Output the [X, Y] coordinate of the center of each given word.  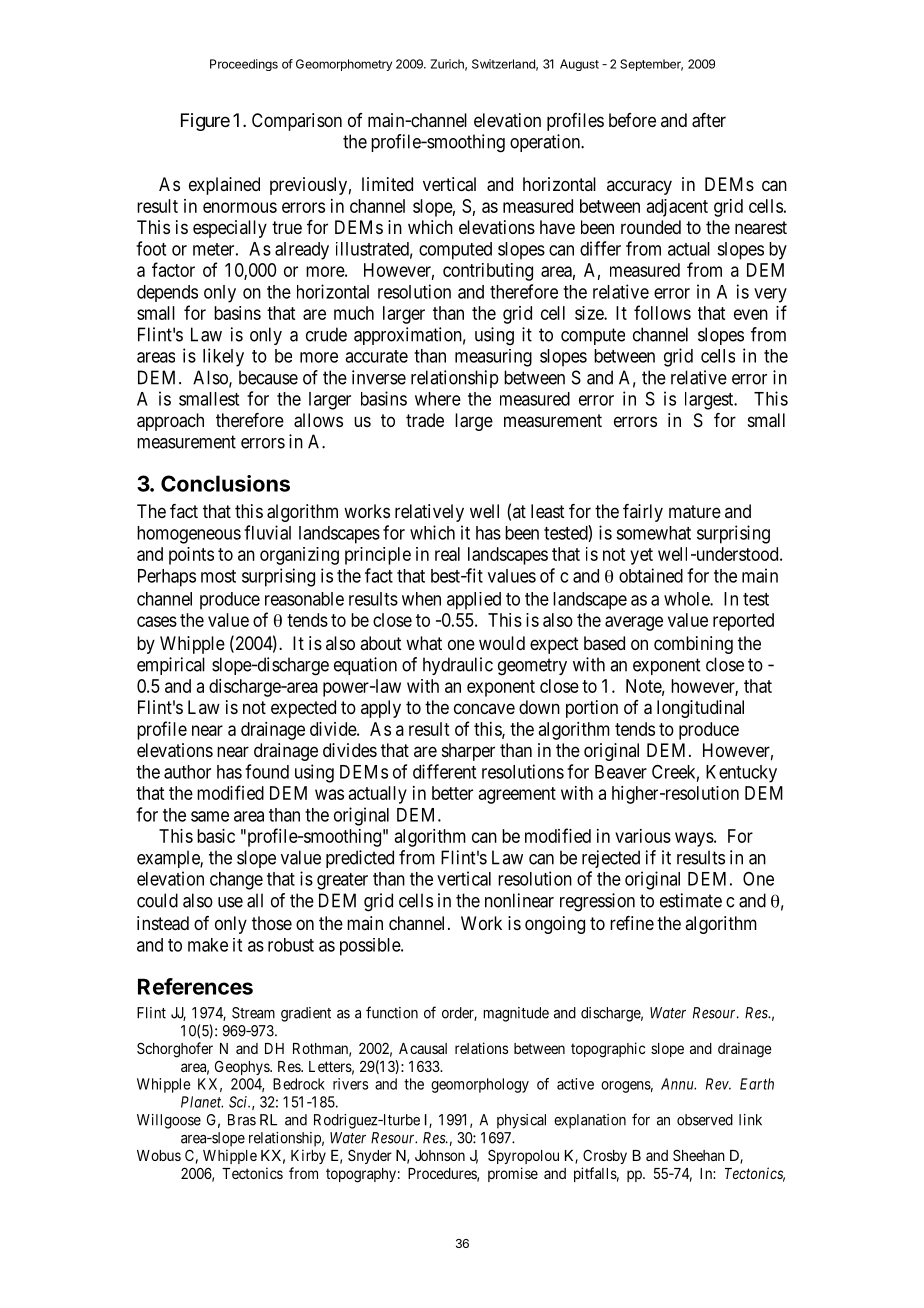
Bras [242, 1120]
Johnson [440, 1155]
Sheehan [699, 1155]
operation [546, 143]
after [709, 120]
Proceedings [244, 65]
